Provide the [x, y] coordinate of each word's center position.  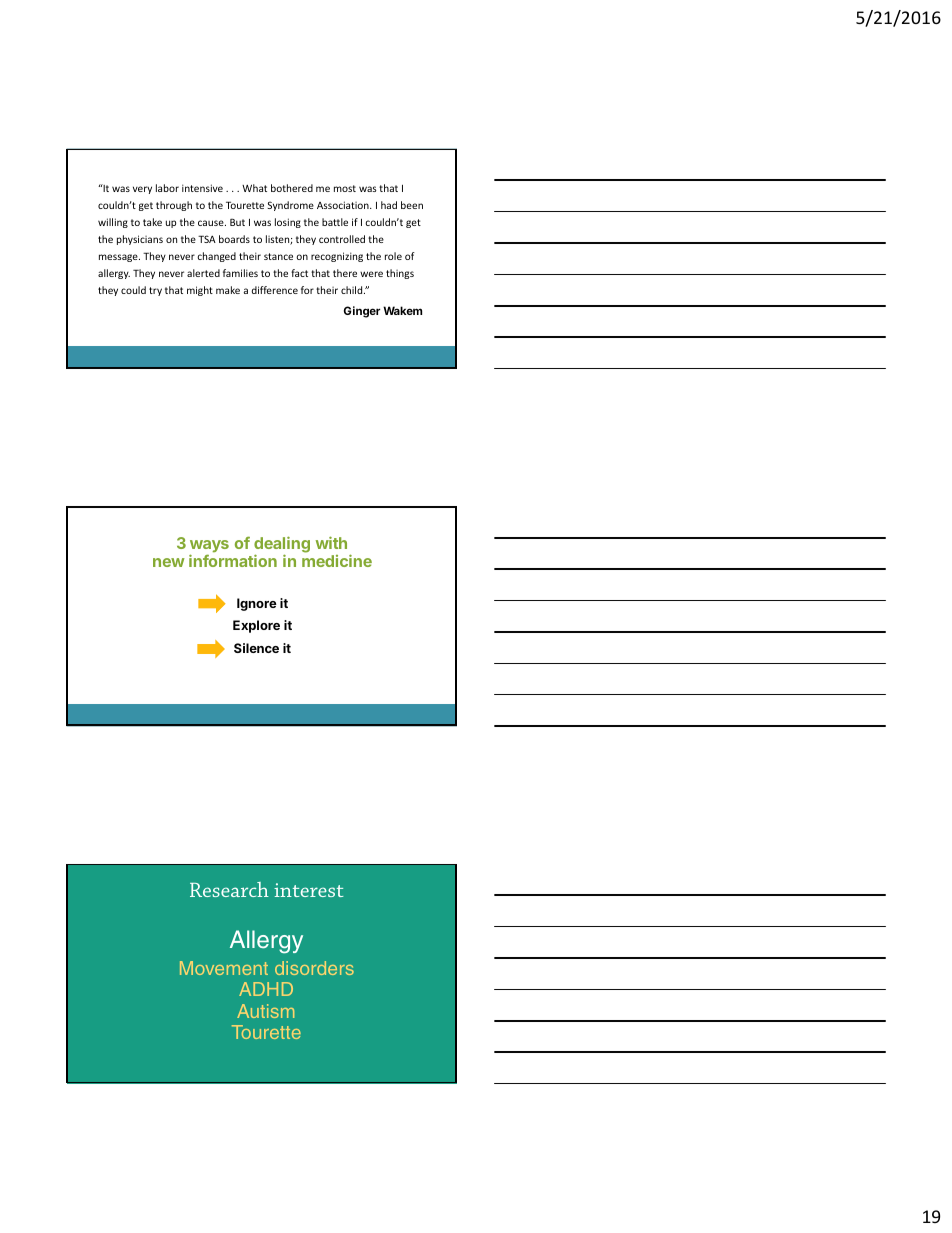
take [152, 222]
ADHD [266, 989]
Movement [224, 968]
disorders [314, 968]
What [254, 188]
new [169, 562]
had [389, 205]
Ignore [257, 604]
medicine [337, 560]
